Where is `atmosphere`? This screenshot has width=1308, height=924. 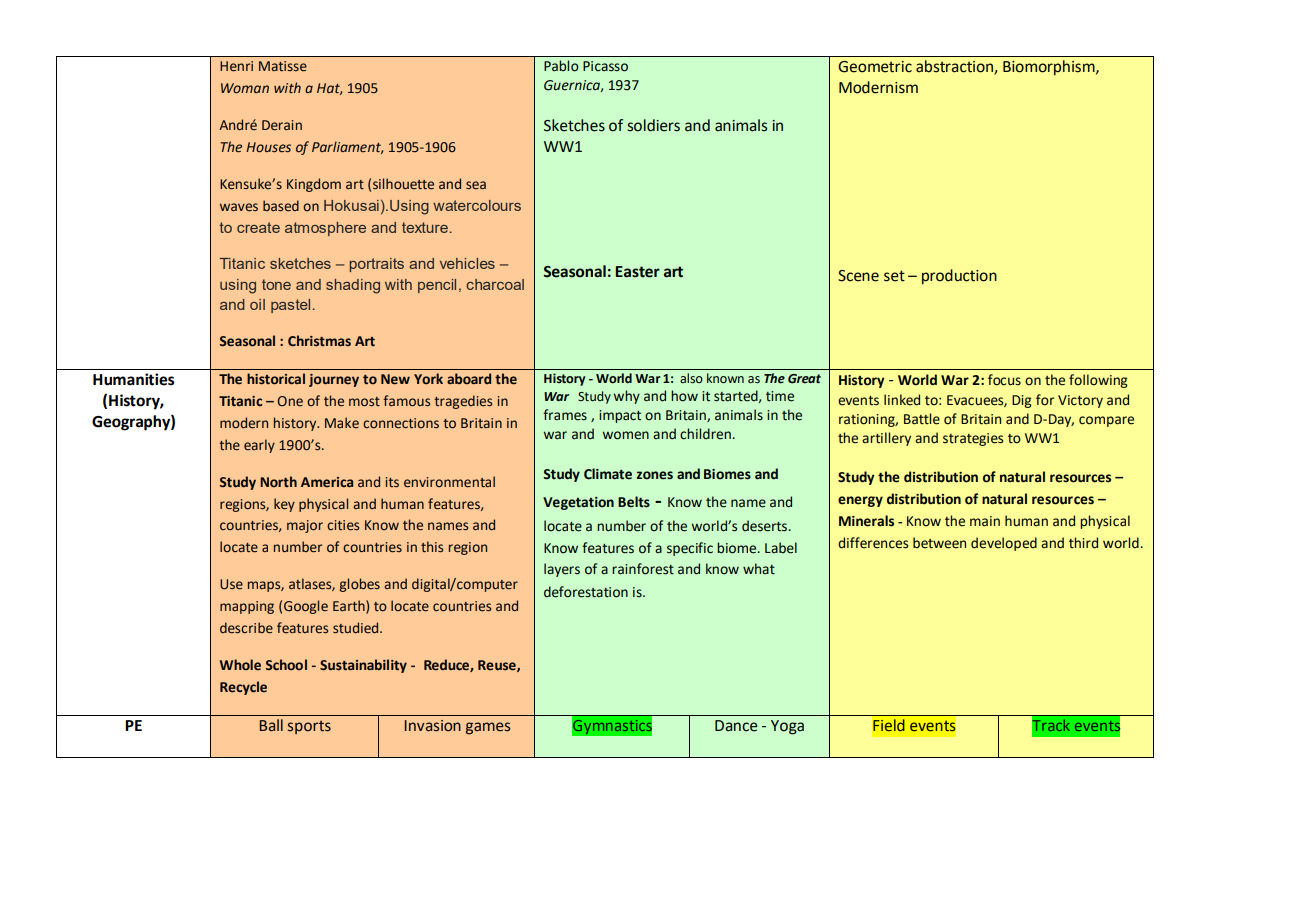 atmosphere is located at coordinates (325, 229).
